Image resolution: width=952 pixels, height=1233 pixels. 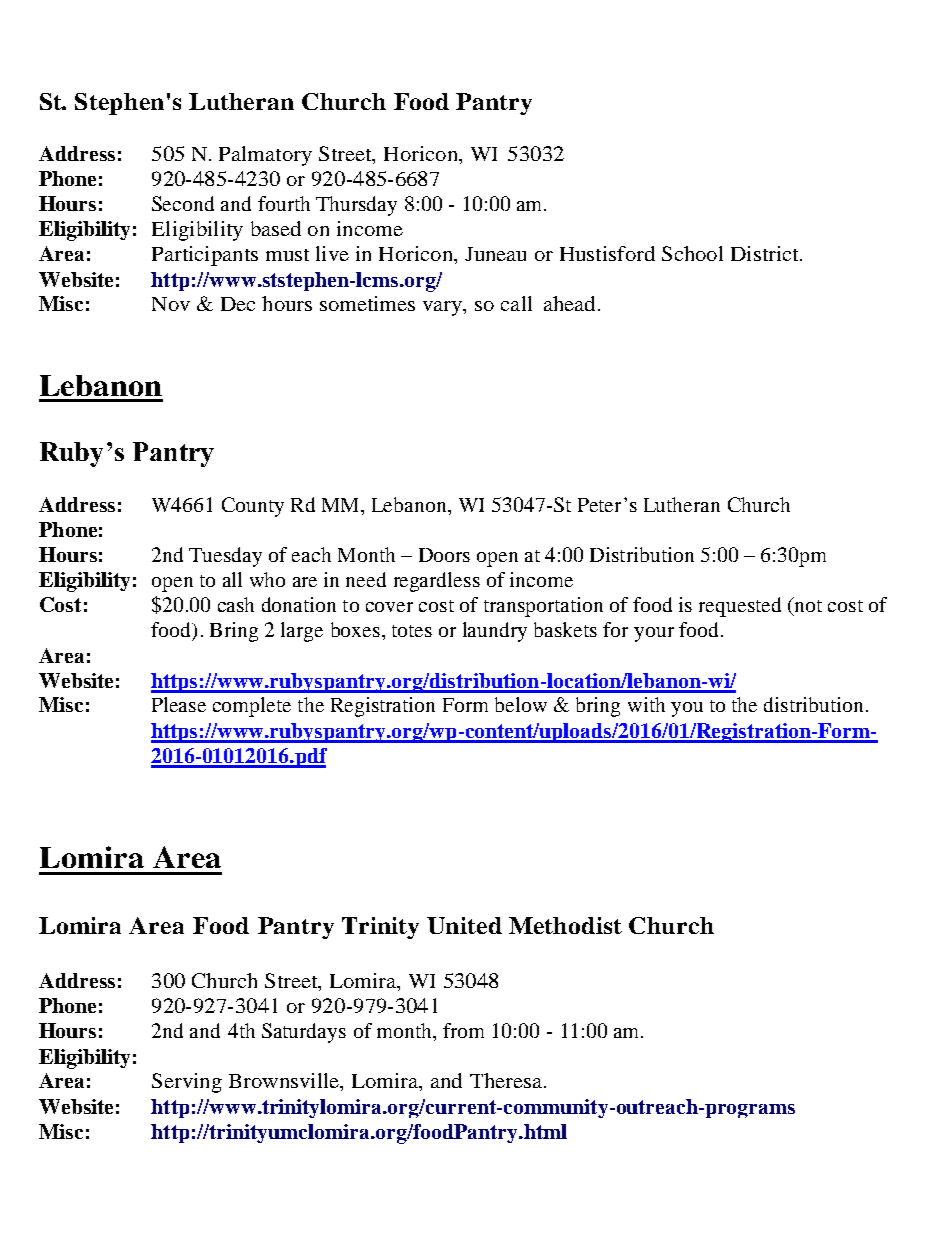 What do you see at coordinates (464, 925) in the document?
I see `United` at bounding box center [464, 925].
